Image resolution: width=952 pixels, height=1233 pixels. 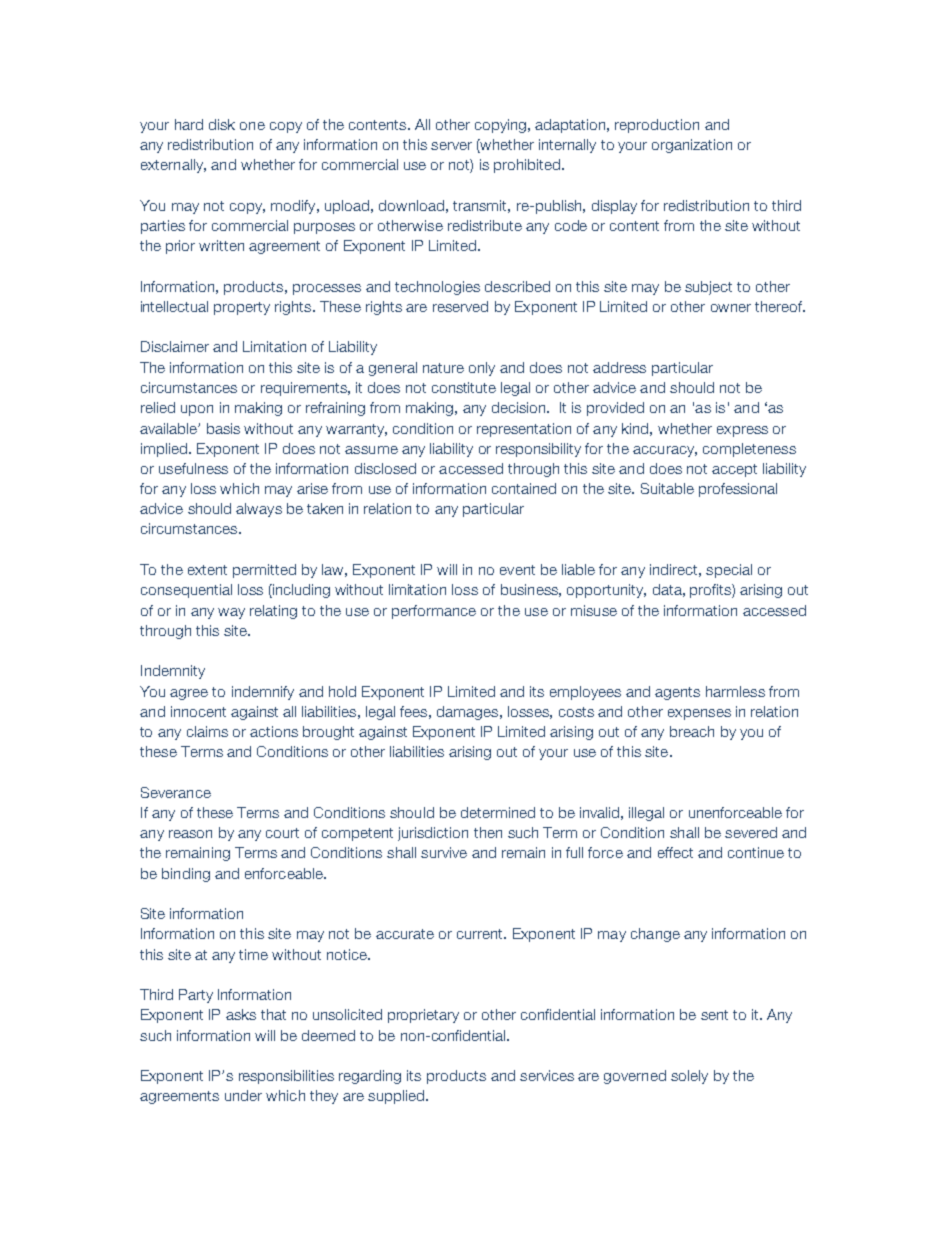 I want to click on disk, so click(x=222, y=124).
